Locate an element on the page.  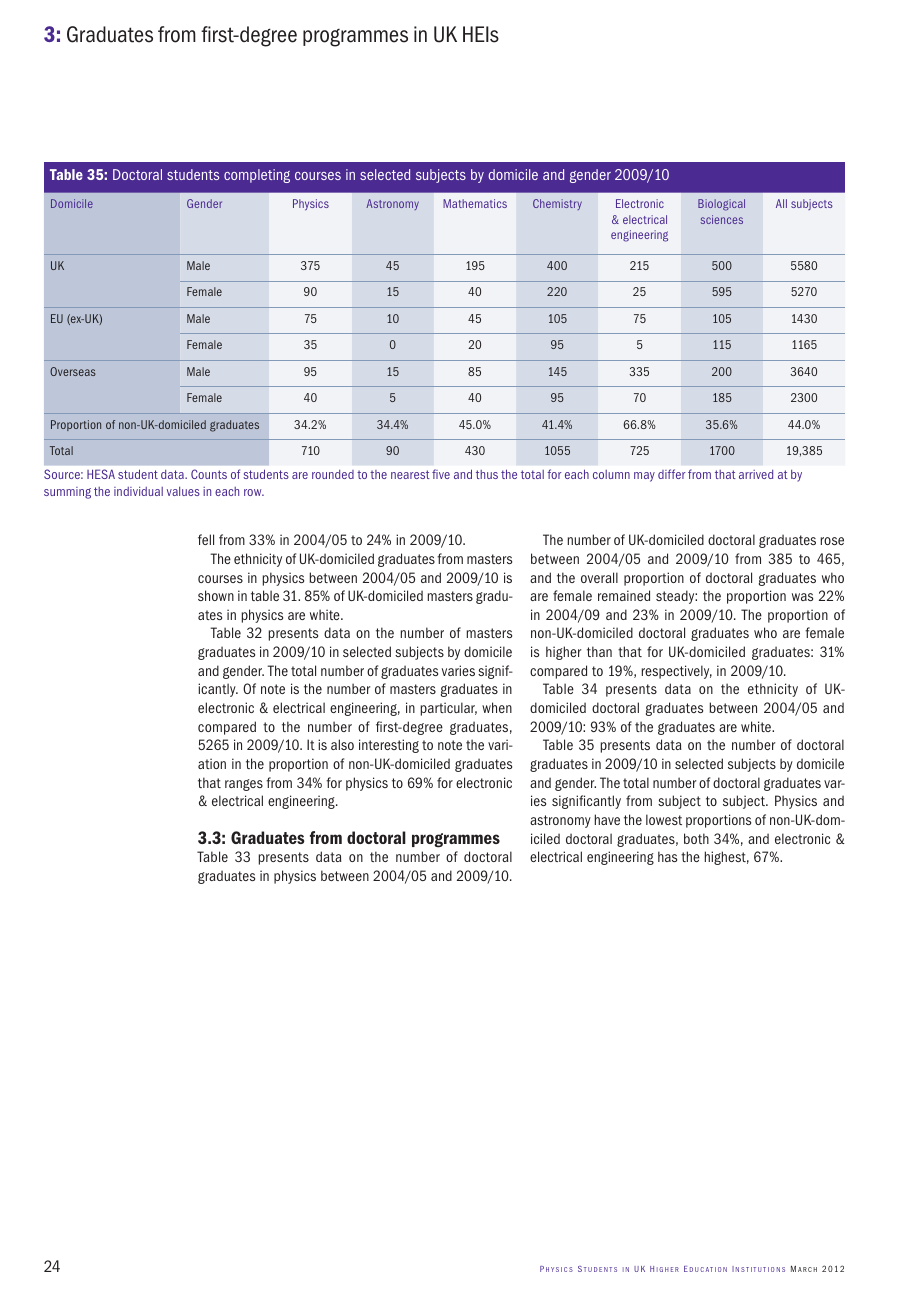
shown is located at coordinates (216, 595).
